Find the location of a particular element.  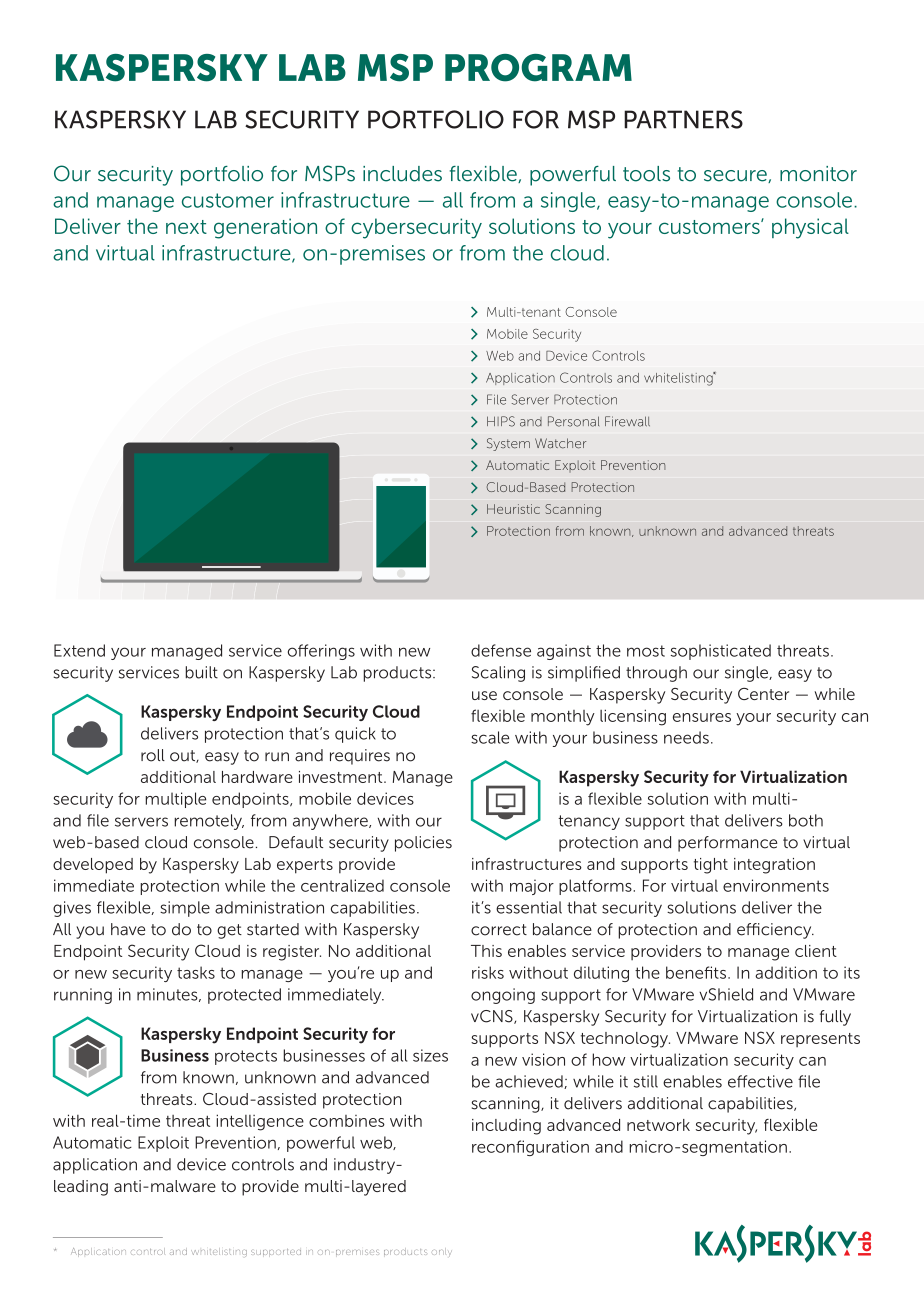

intelligence is located at coordinates (260, 1122).
